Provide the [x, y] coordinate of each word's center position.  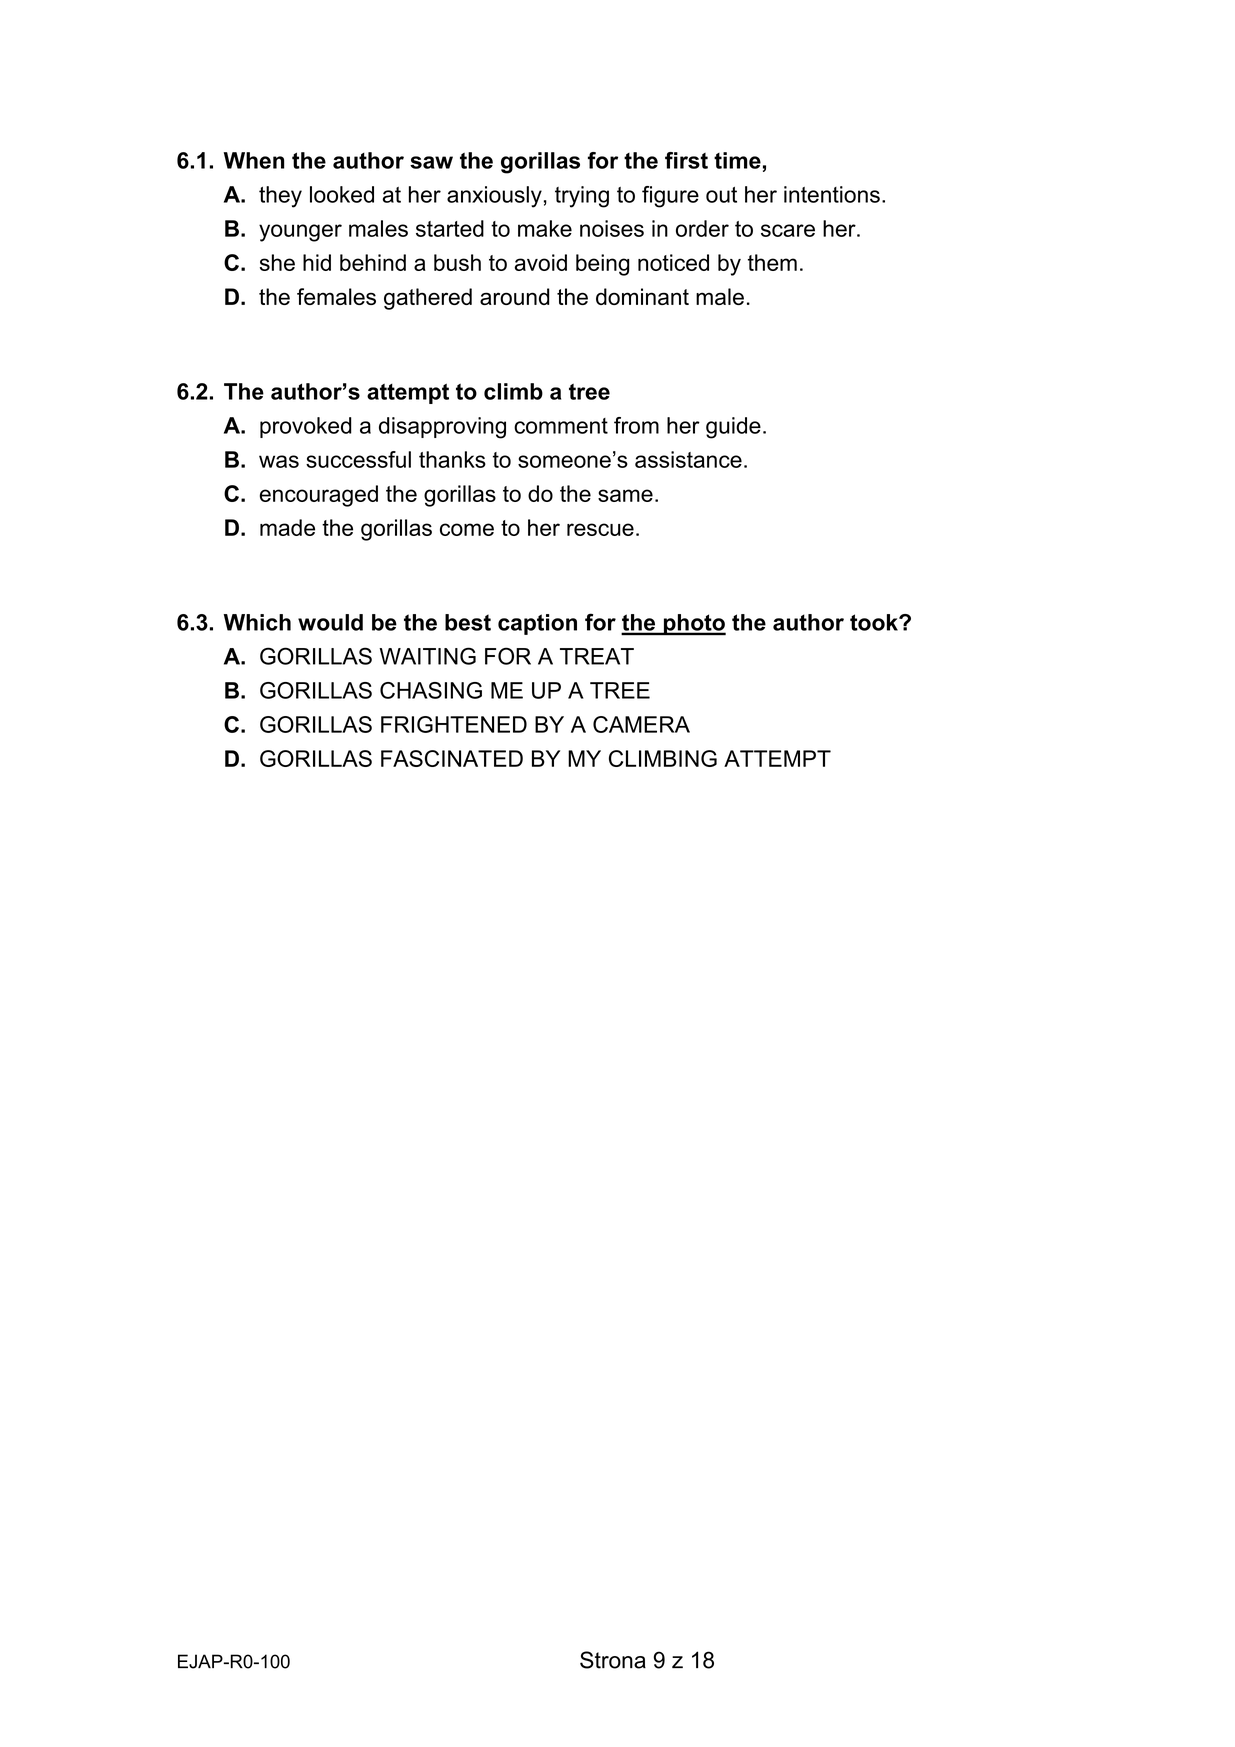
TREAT [597, 656]
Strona [613, 1660]
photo [693, 624]
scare [788, 230]
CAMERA [641, 724]
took [875, 622]
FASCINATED [452, 758]
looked [342, 194]
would [330, 622]
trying [582, 197]
